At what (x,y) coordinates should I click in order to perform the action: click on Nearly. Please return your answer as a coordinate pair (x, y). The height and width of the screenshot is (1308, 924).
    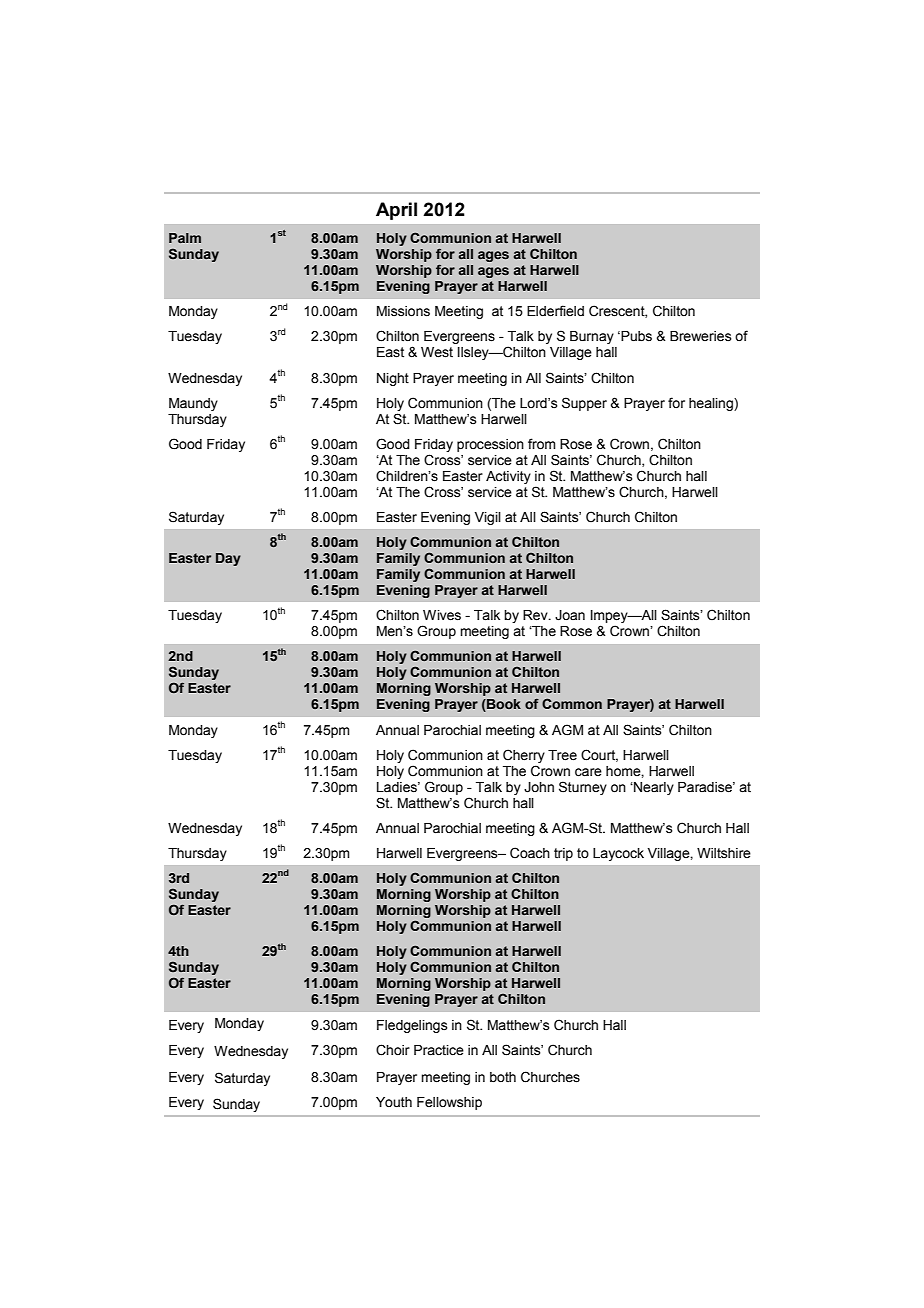
    Looking at the image, I should click on (653, 788).
